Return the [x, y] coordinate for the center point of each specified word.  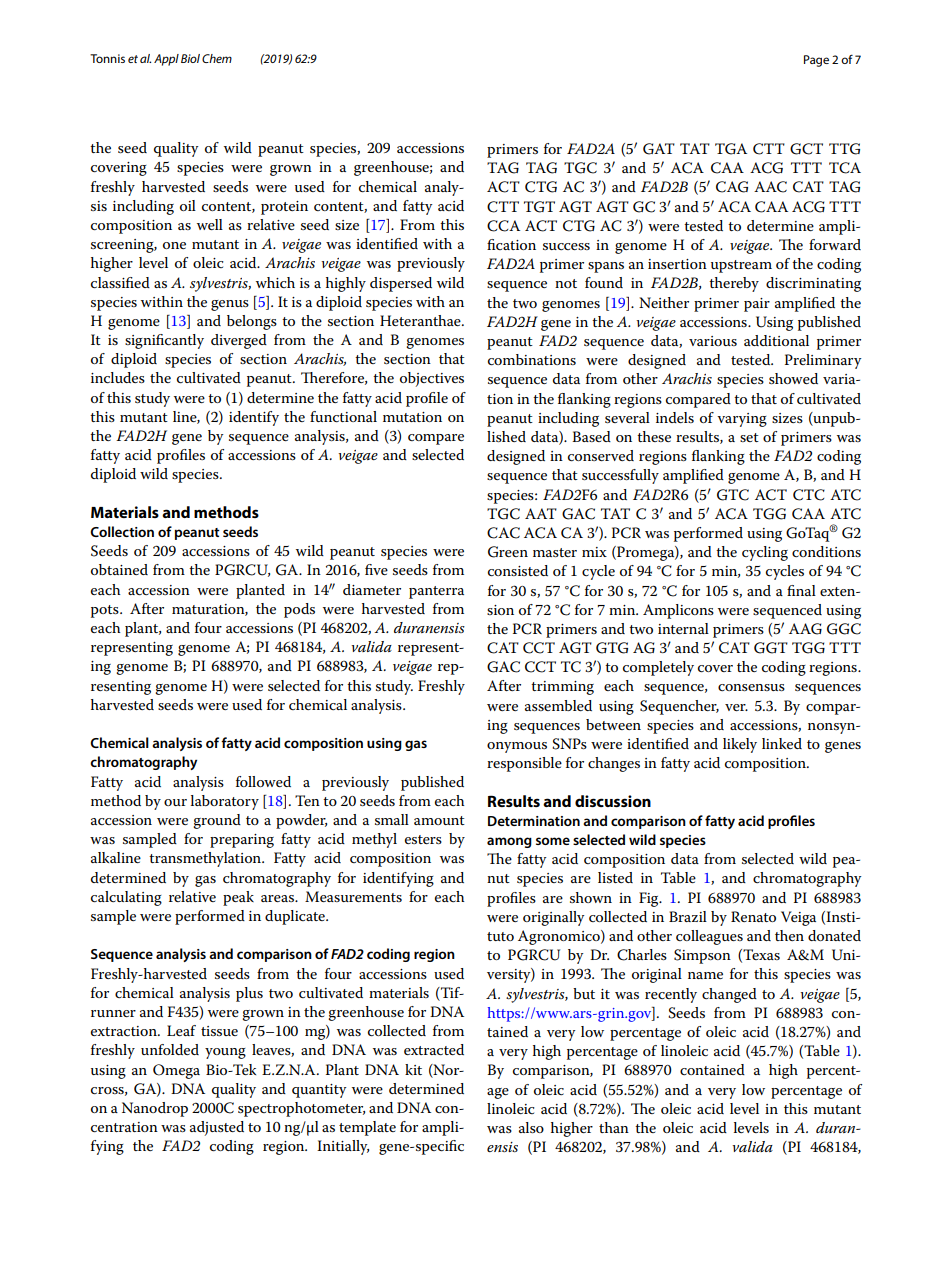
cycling [765, 553]
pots [106, 611]
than [614, 1127]
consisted [518, 570]
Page [816, 61]
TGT [539, 207]
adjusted [217, 1128]
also [531, 1127]
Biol [190, 58]
